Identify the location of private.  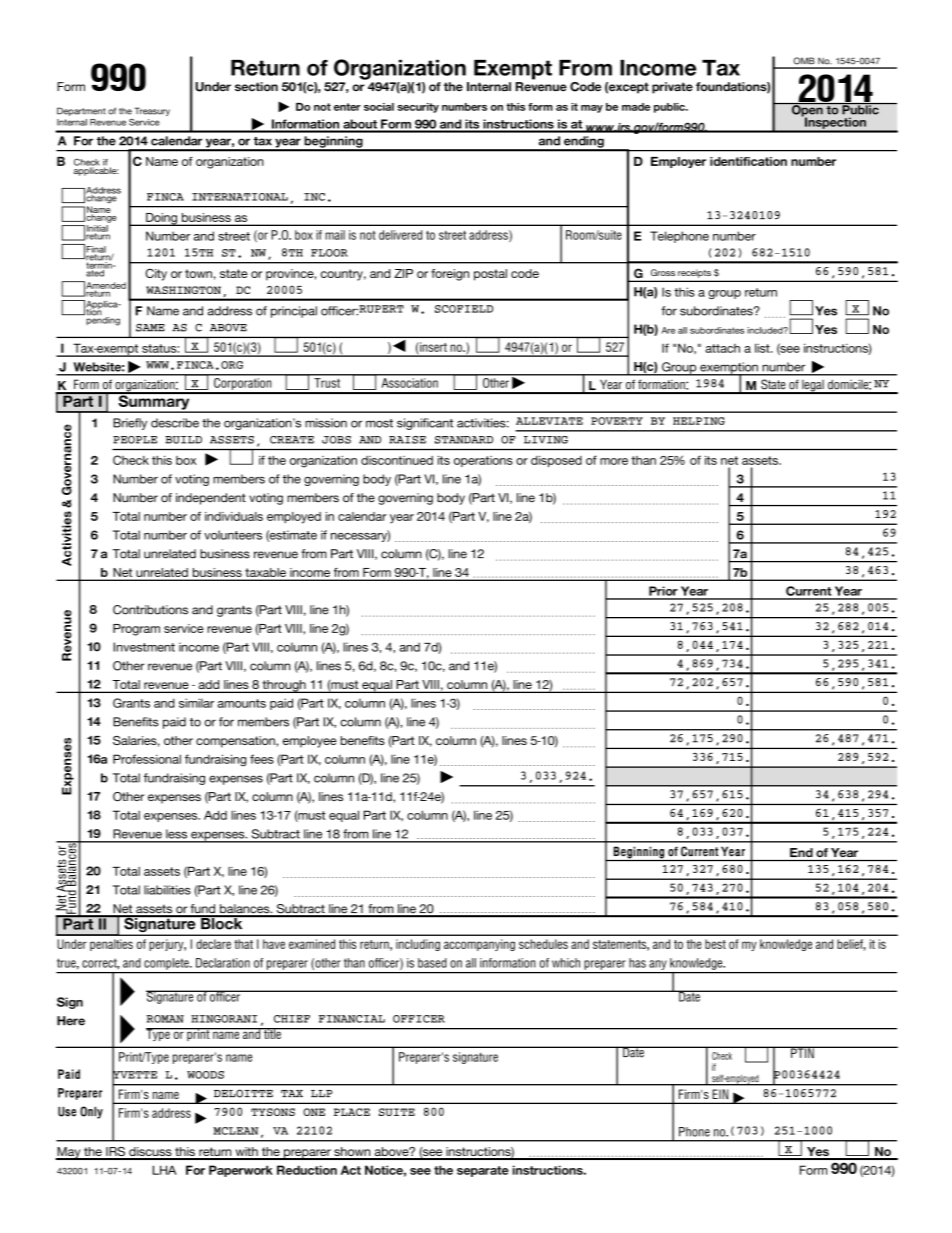
(672, 88).
